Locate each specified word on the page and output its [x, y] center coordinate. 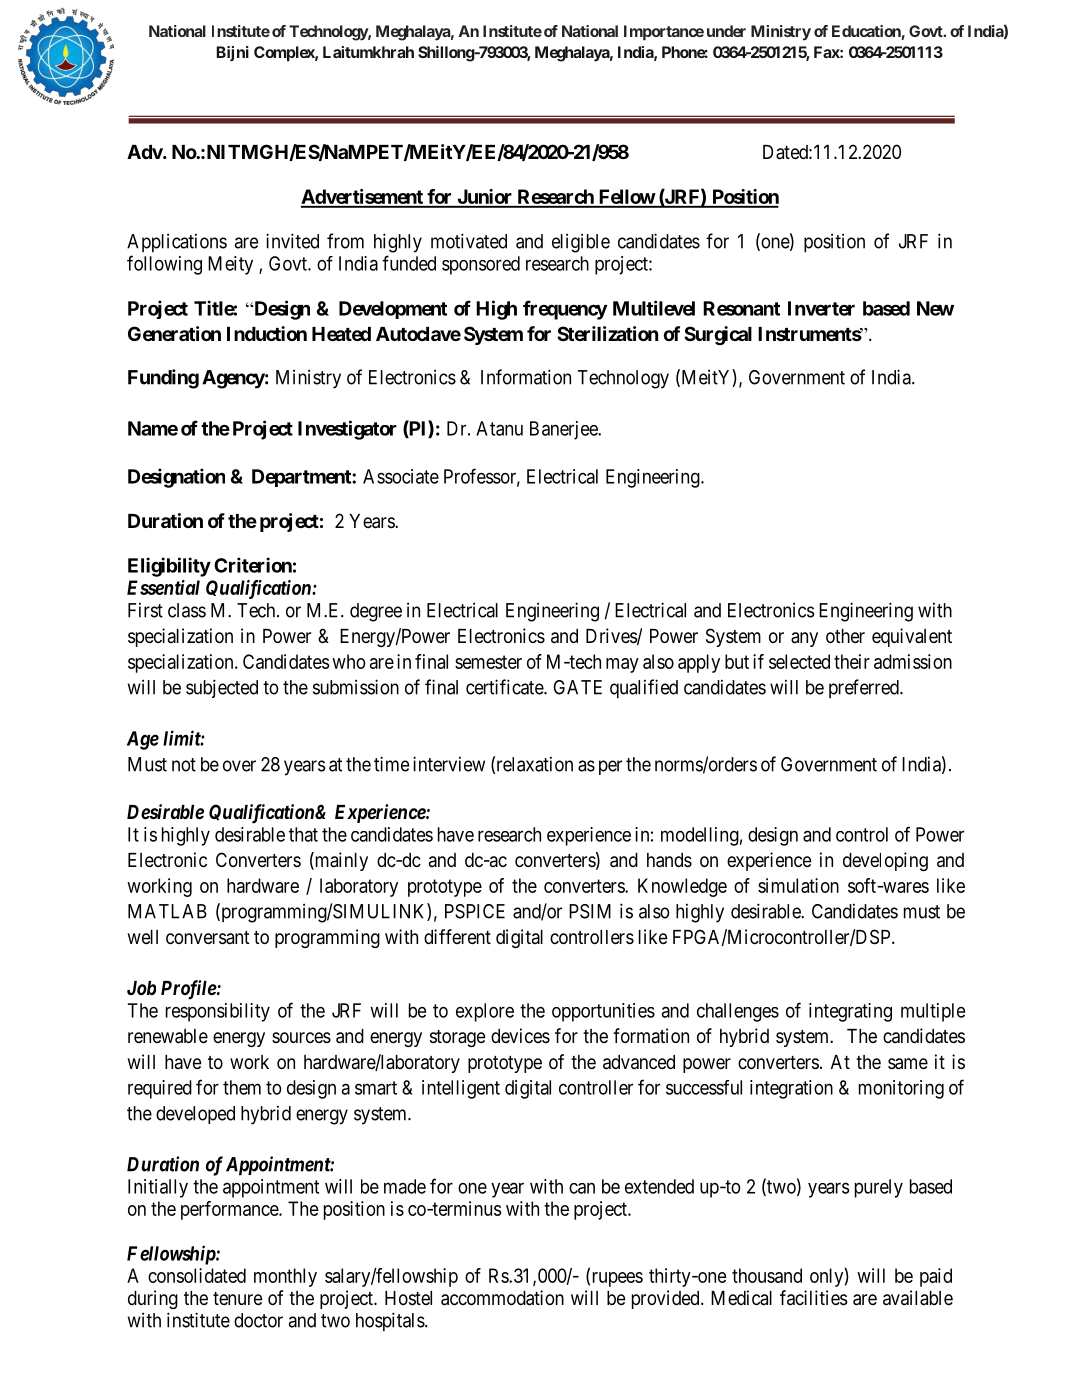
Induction [267, 333]
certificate [505, 687]
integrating [850, 1012]
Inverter [821, 308]
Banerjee [564, 430]
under [726, 31]
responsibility [218, 1012]
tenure [238, 1298]
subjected [222, 688]
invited [292, 241]
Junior [485, 198]
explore [485, 1012]
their [852, 661]
